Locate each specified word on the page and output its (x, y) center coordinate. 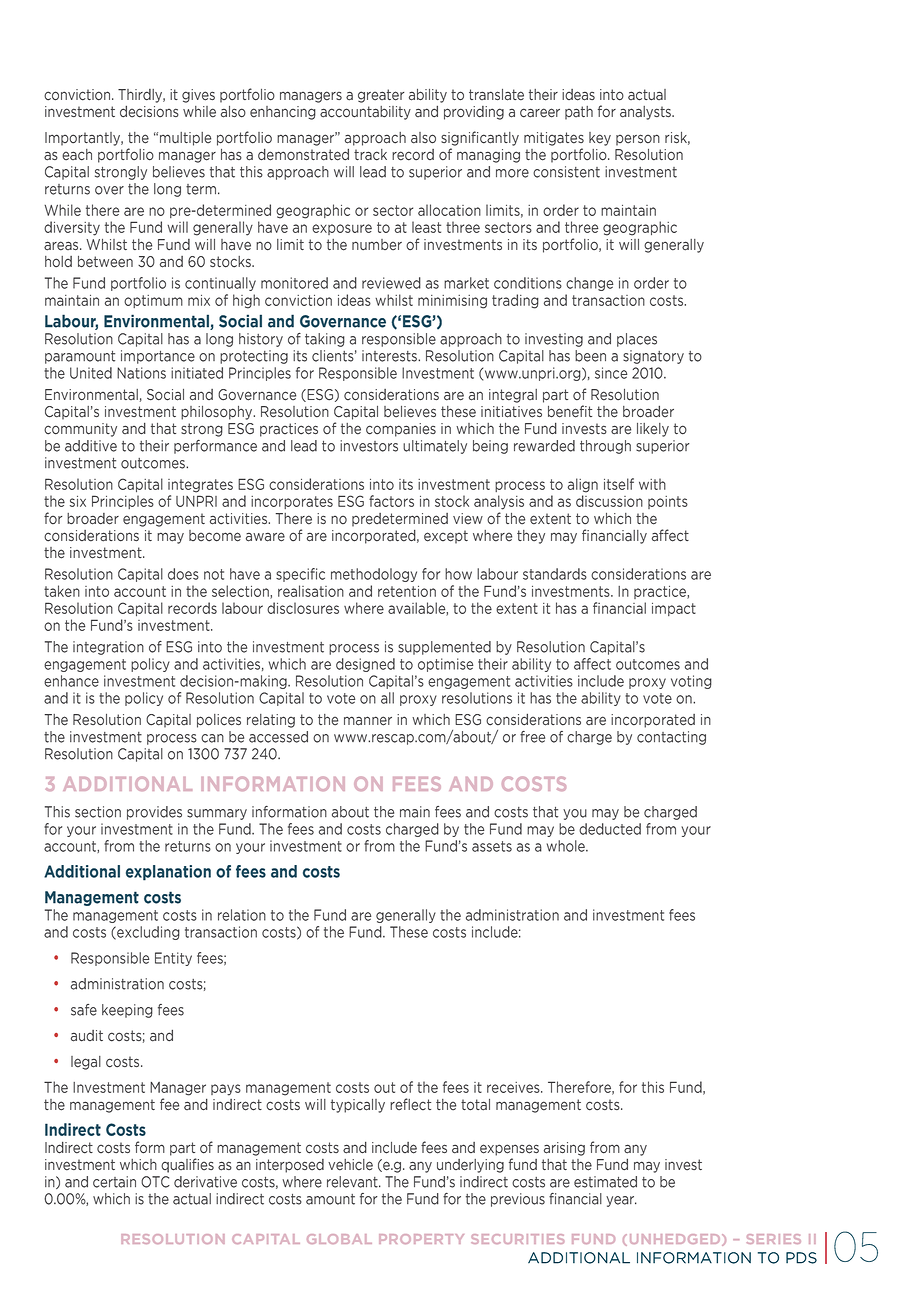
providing (474, 113)
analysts (646, 113)
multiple (185, 139)
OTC (155, 1182)
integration (108, 648)
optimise (445, 665)
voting (691, 682)
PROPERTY (421, 1239)
